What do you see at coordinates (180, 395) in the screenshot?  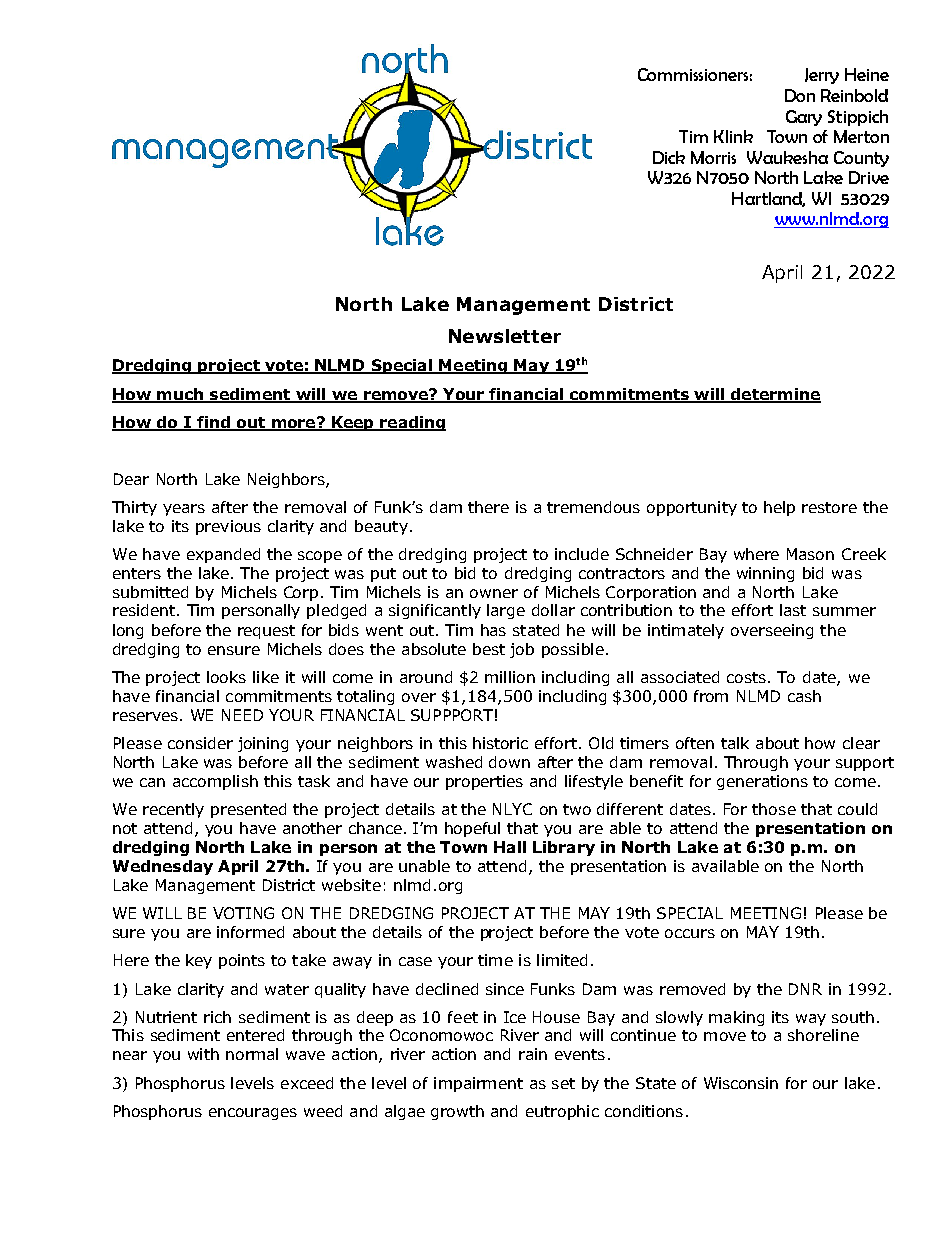 I see `much` at bounding box center [180, 395].
